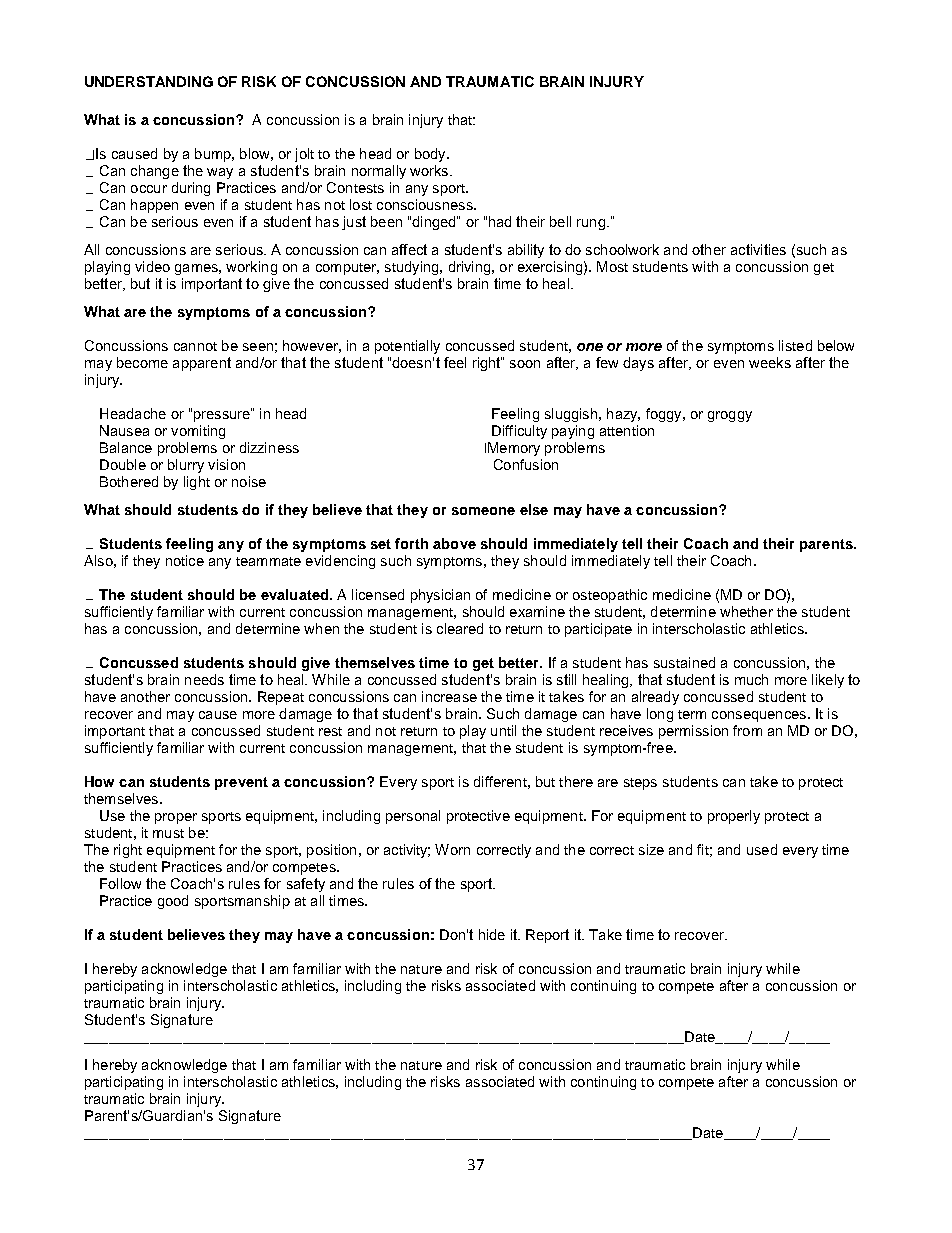 Image resolution: width=952 pixels, height=1233 pixels. I want to click on Repeat, so click(281, 698).
